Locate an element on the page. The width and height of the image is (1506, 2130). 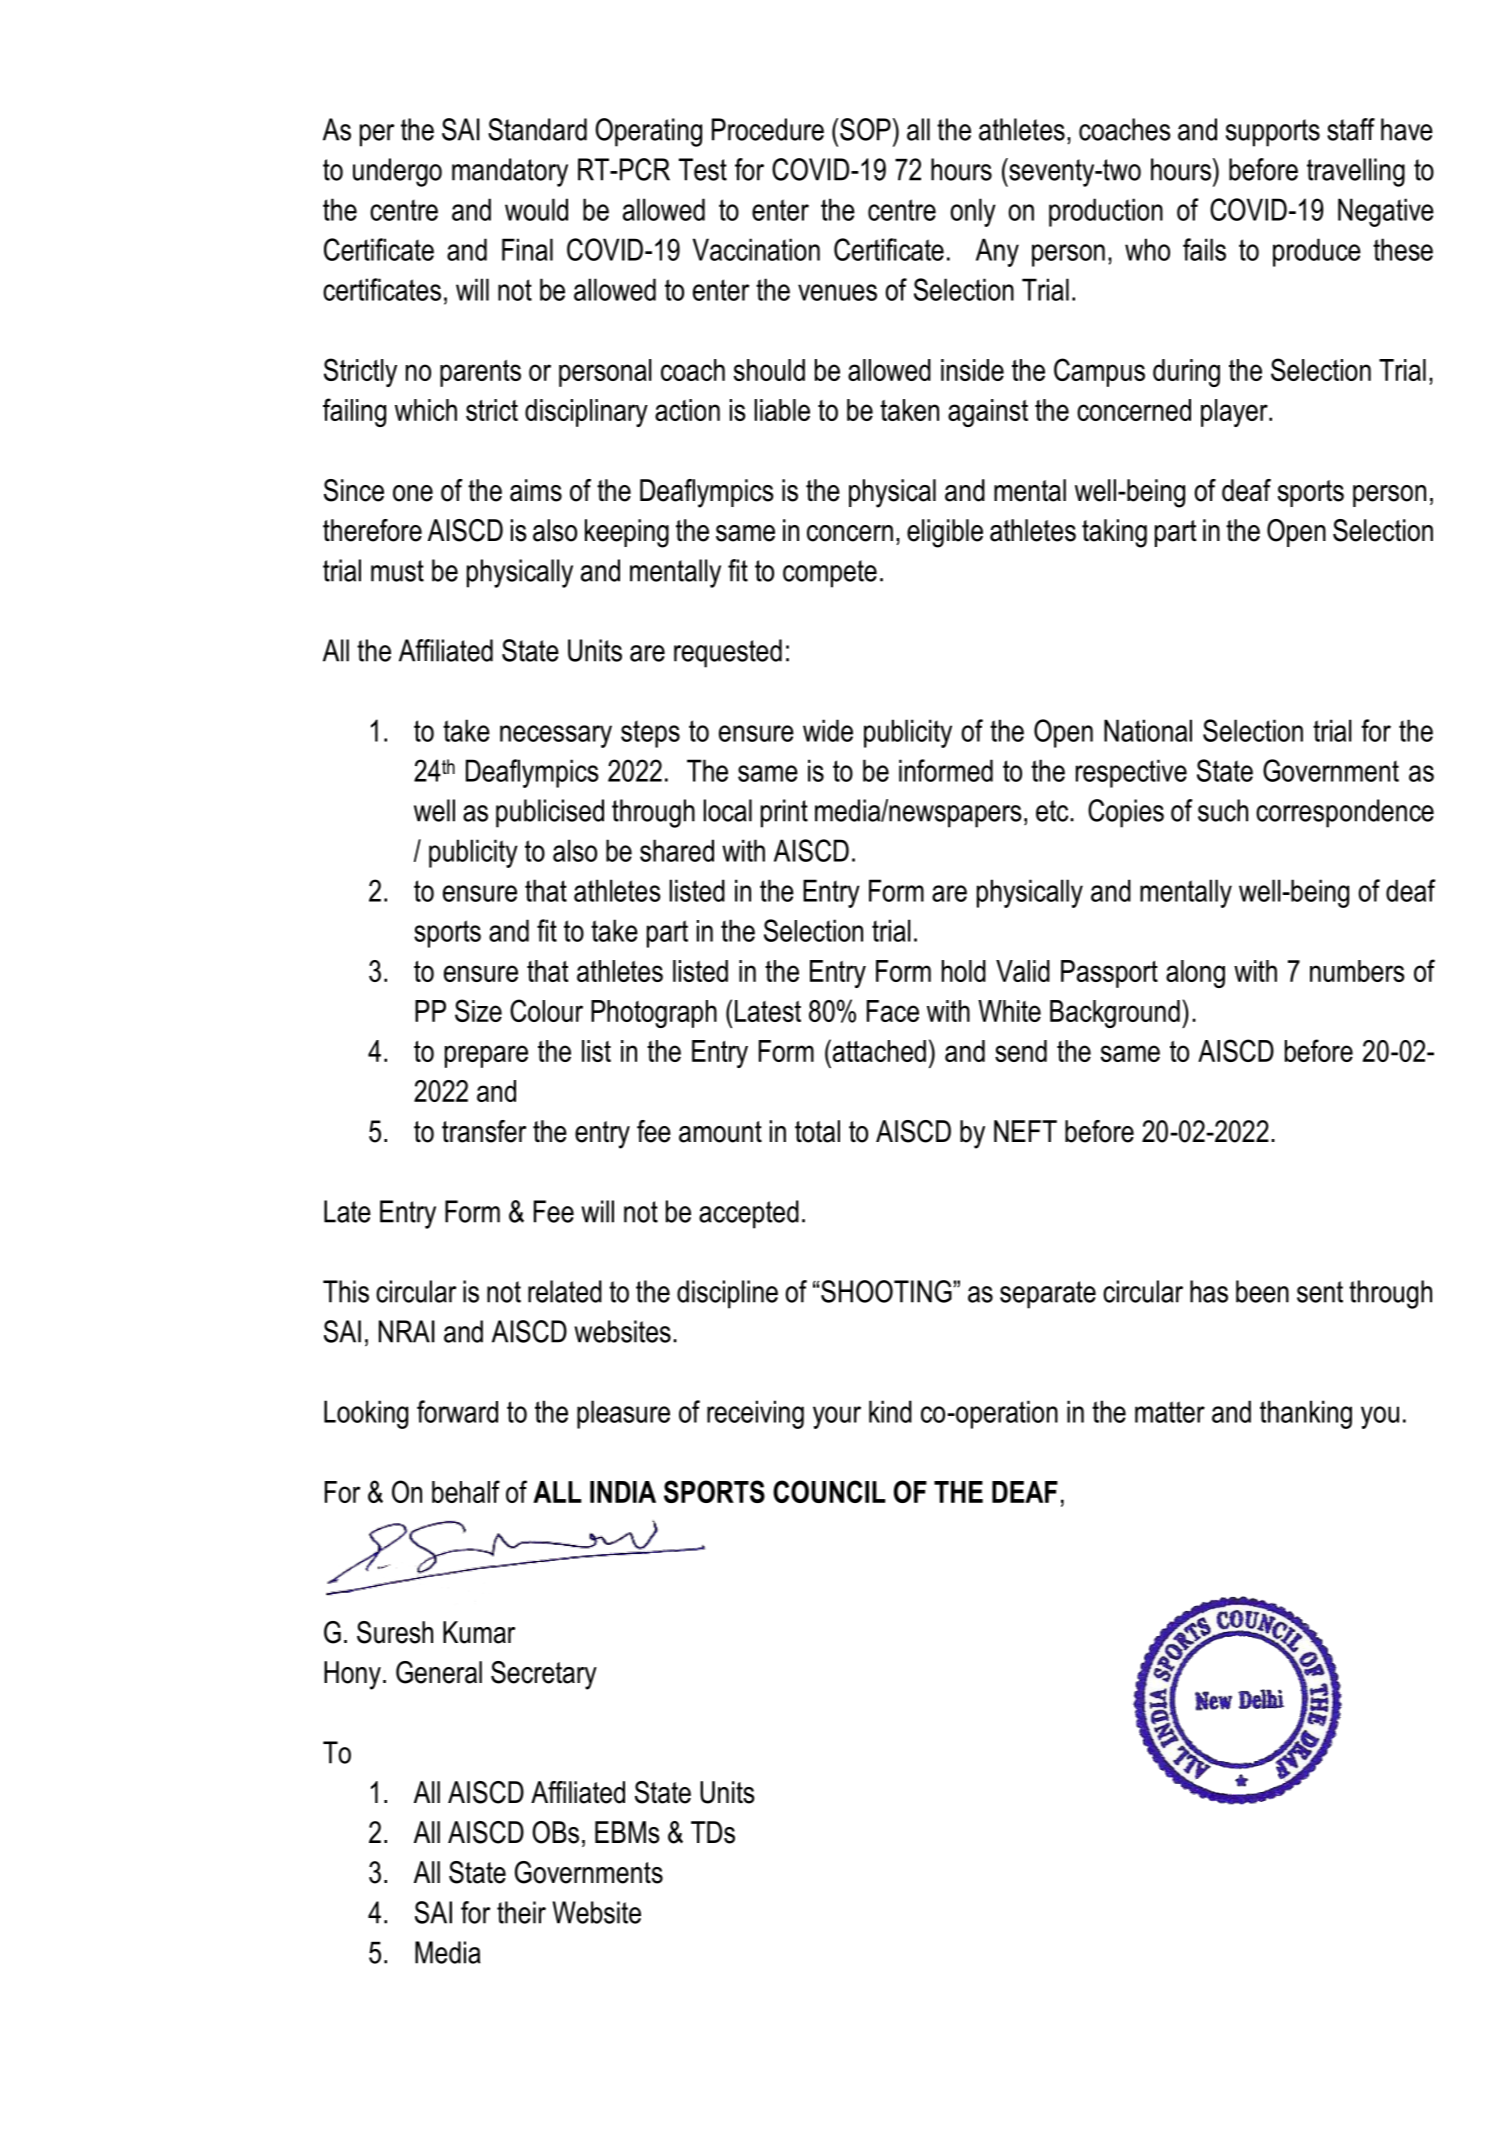
Size is located at coordinates (478, 1010).
